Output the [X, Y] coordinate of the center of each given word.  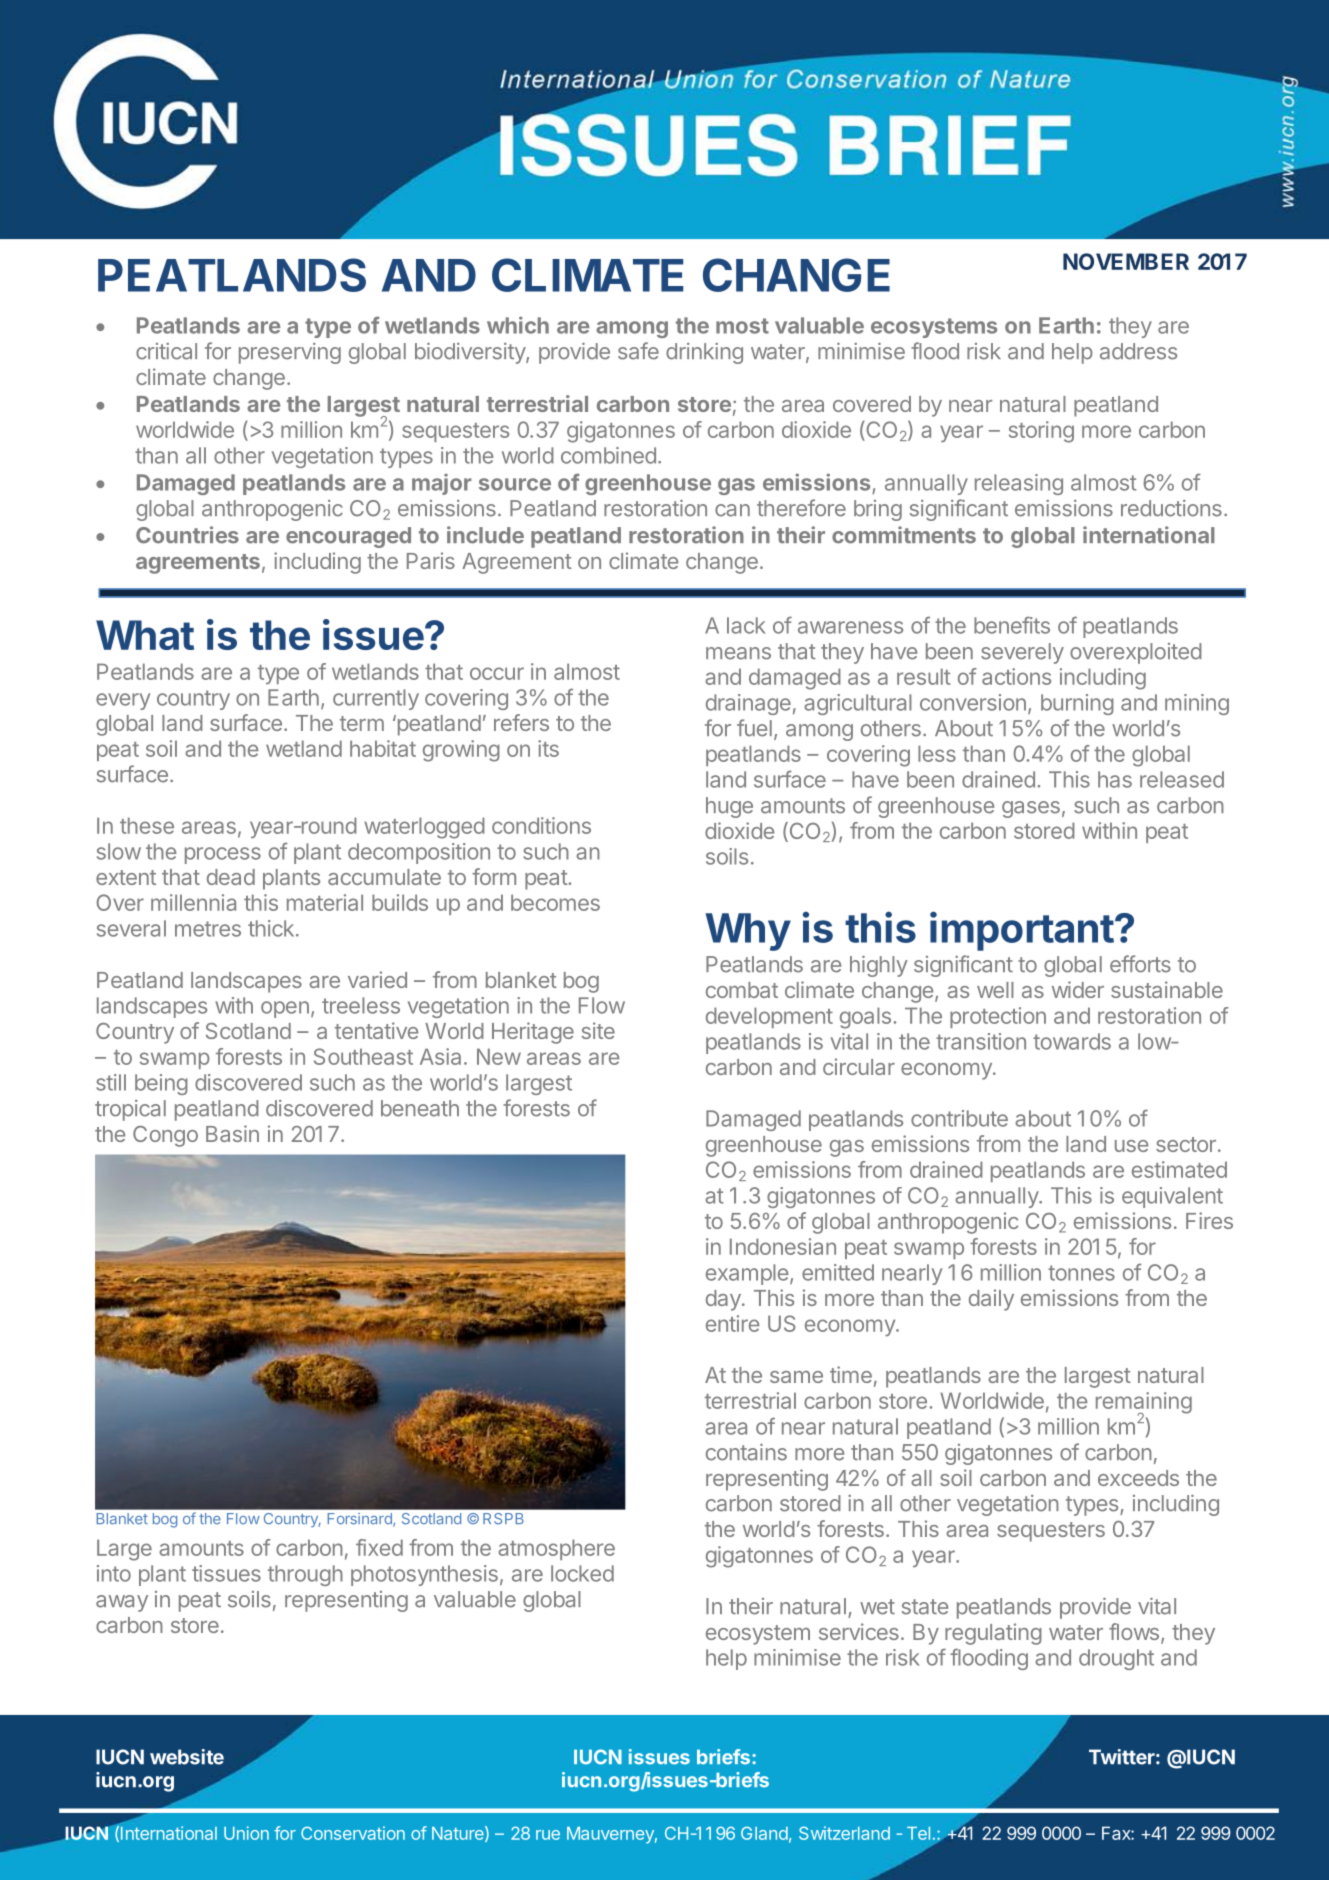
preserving [290, 353]
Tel [918, 1833]
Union [246, 1833]
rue [548, 1835]
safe [638, 351]
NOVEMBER [1126, 261]
